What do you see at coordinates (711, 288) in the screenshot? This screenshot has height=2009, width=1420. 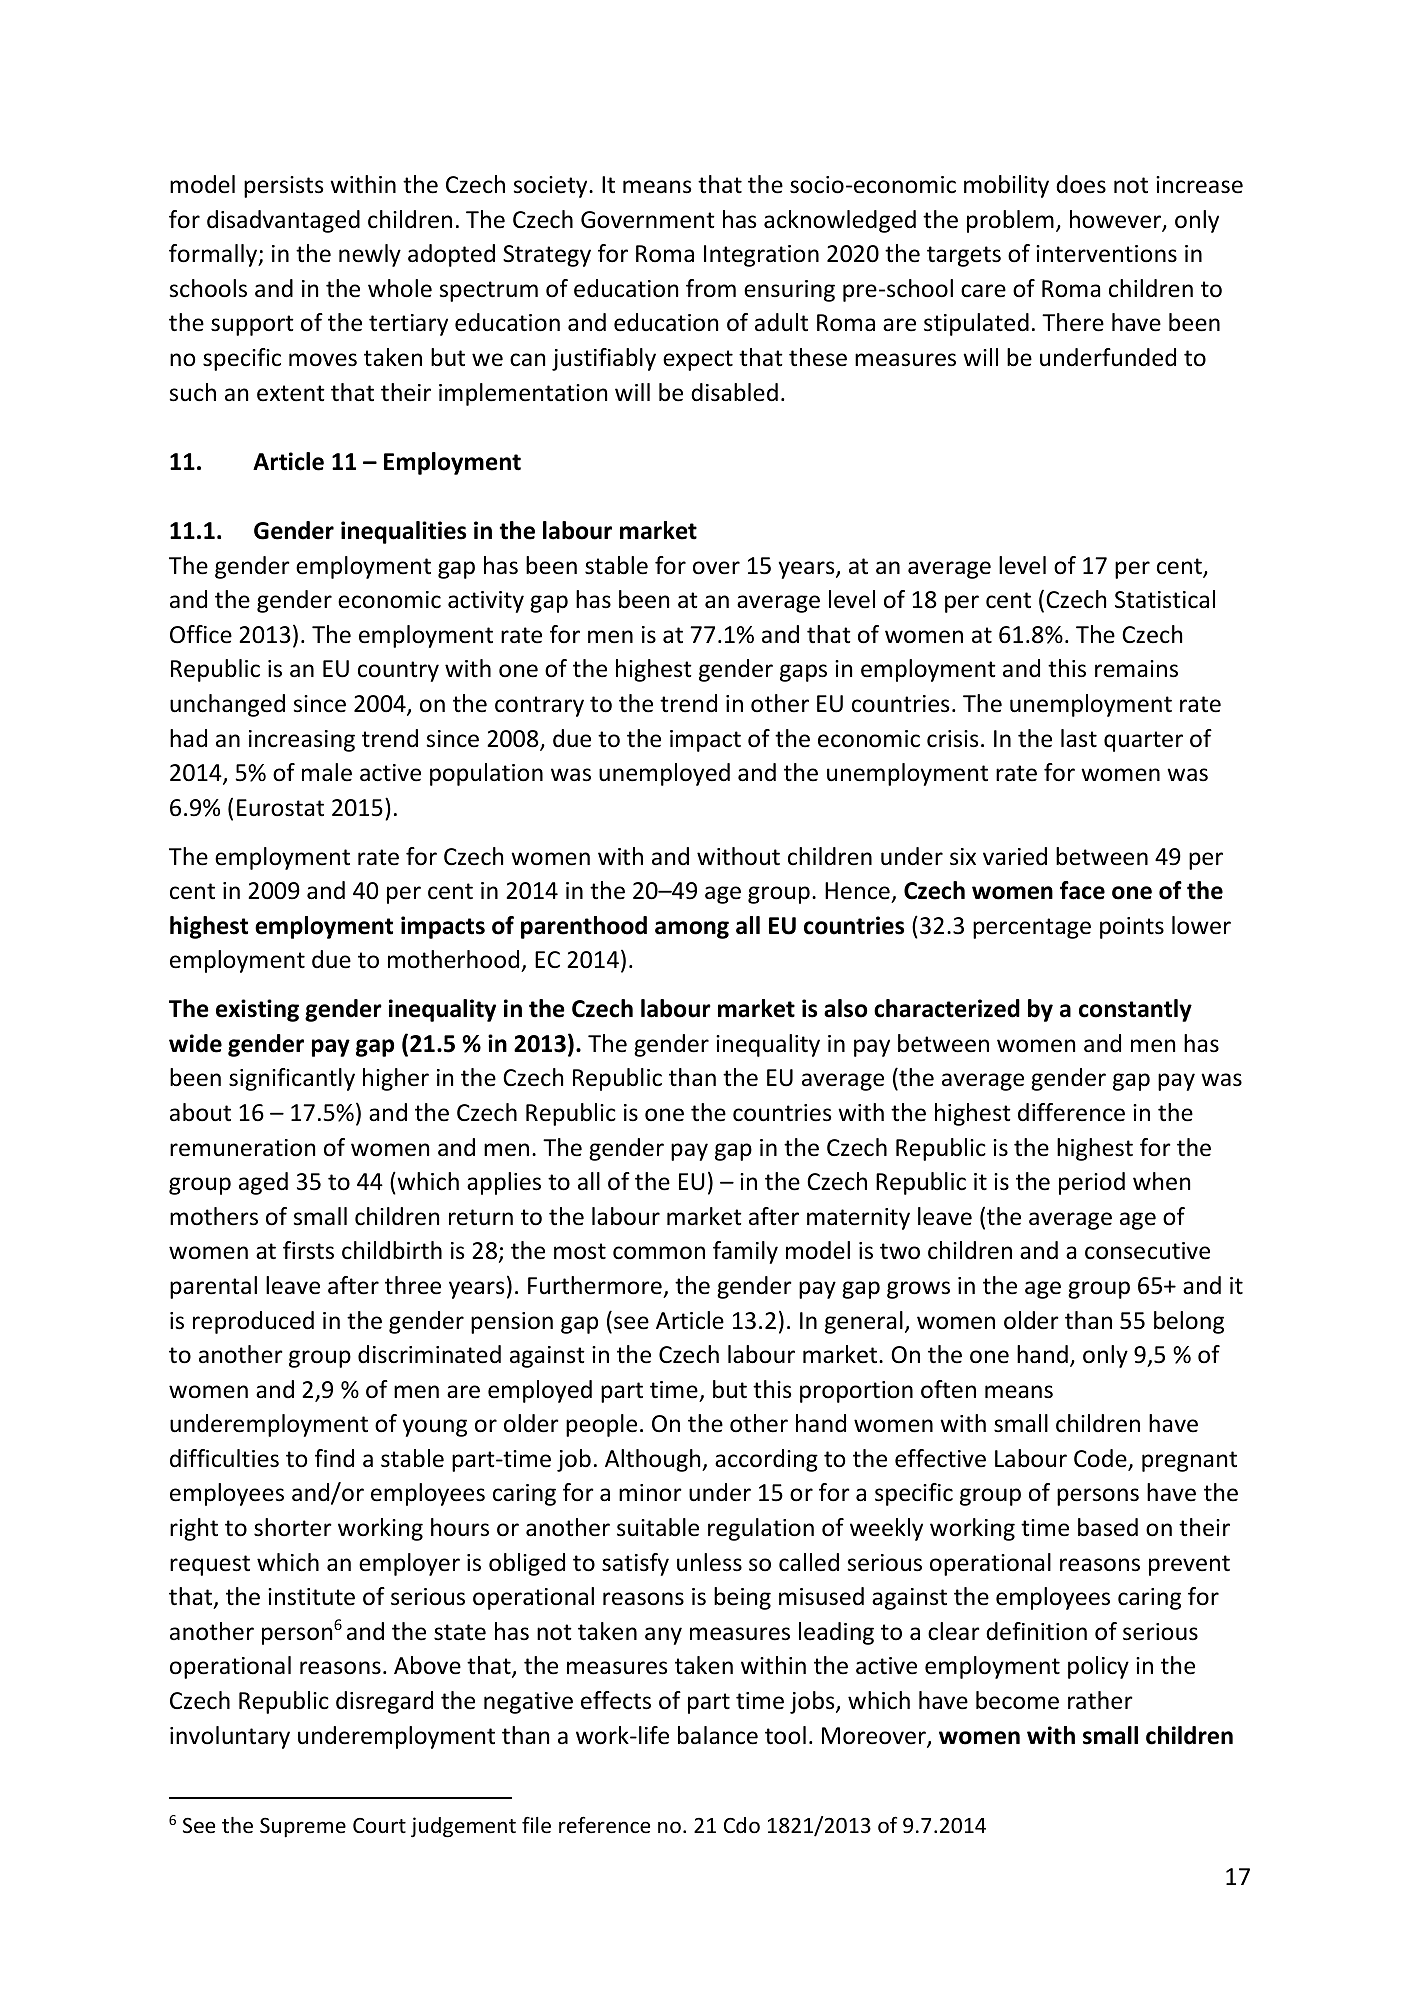 I see `from` at bounding box center [711, 288].
